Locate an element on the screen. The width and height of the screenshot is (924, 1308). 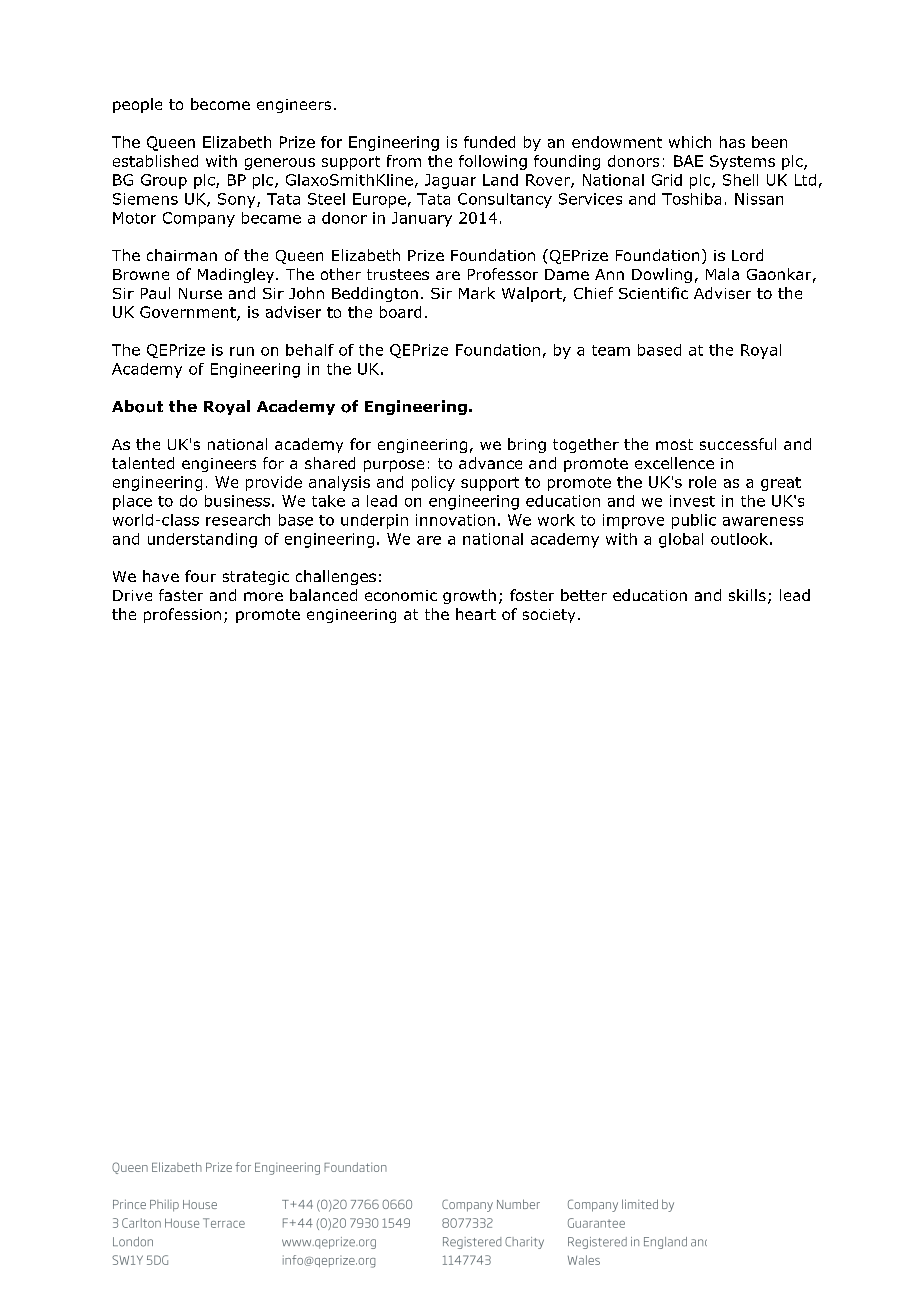
funded is located at coordinates (489, 142).
